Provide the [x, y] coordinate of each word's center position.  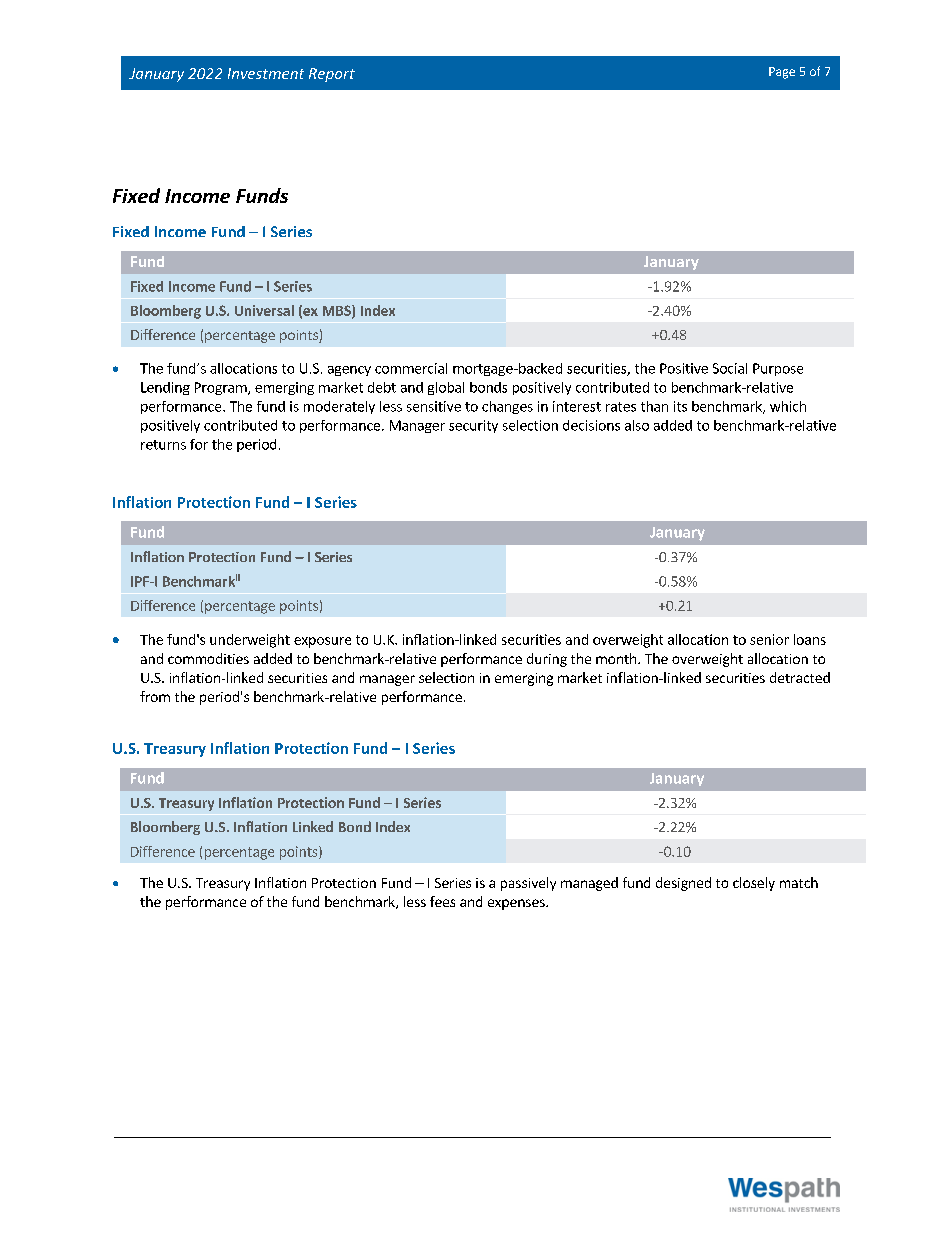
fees [442, 901]
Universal [264, 310]
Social [730, 368]
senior [769, 639]
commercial [411, 368]
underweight [250, 641]
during [547, 660]
